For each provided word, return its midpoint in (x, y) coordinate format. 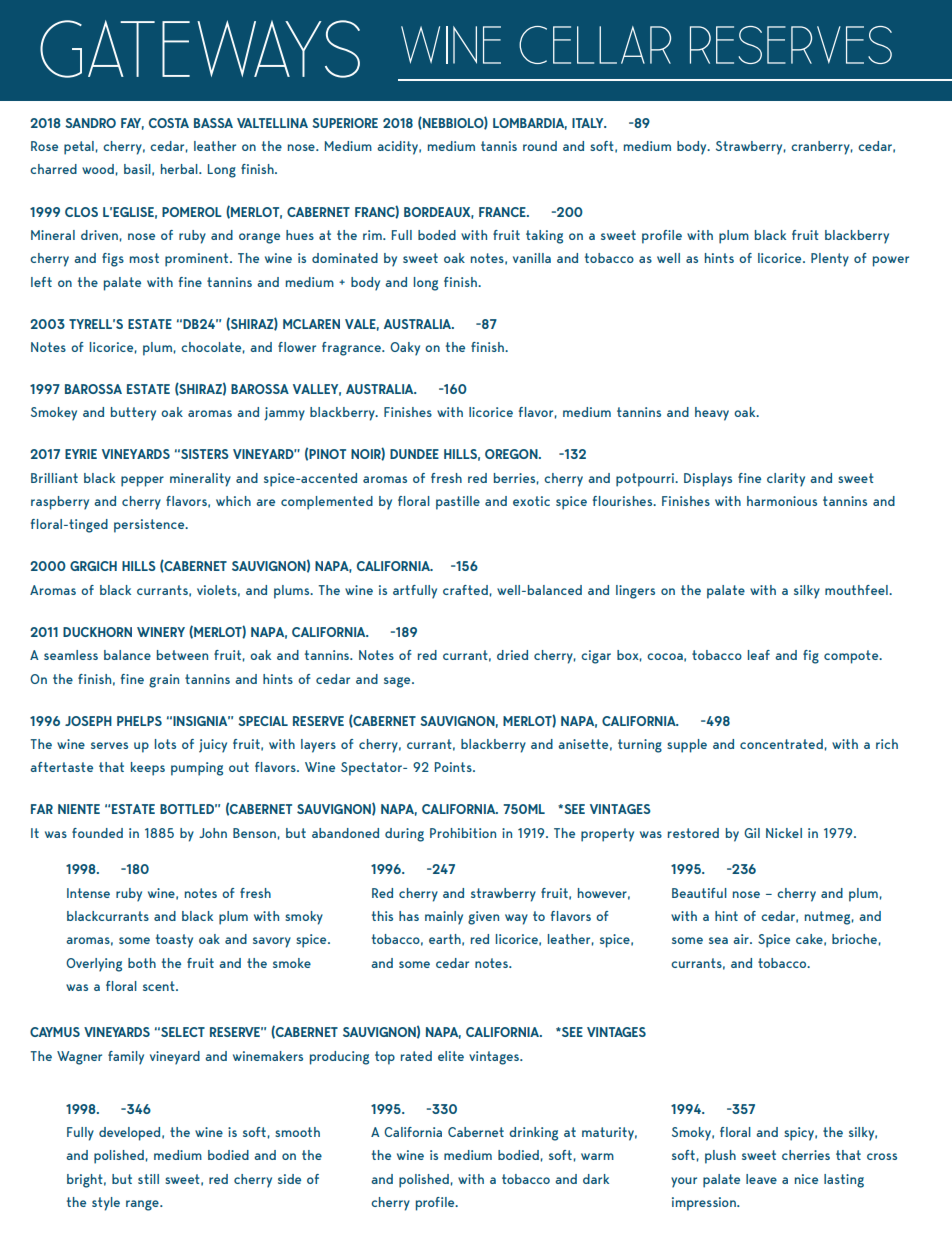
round (540, 146)
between (182, 655)
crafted (465, 590)
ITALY (589, 123)
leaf (759, 655)
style (106, 1204)
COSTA (169, 123)
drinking (533, 1134)
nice (806, 1179)
